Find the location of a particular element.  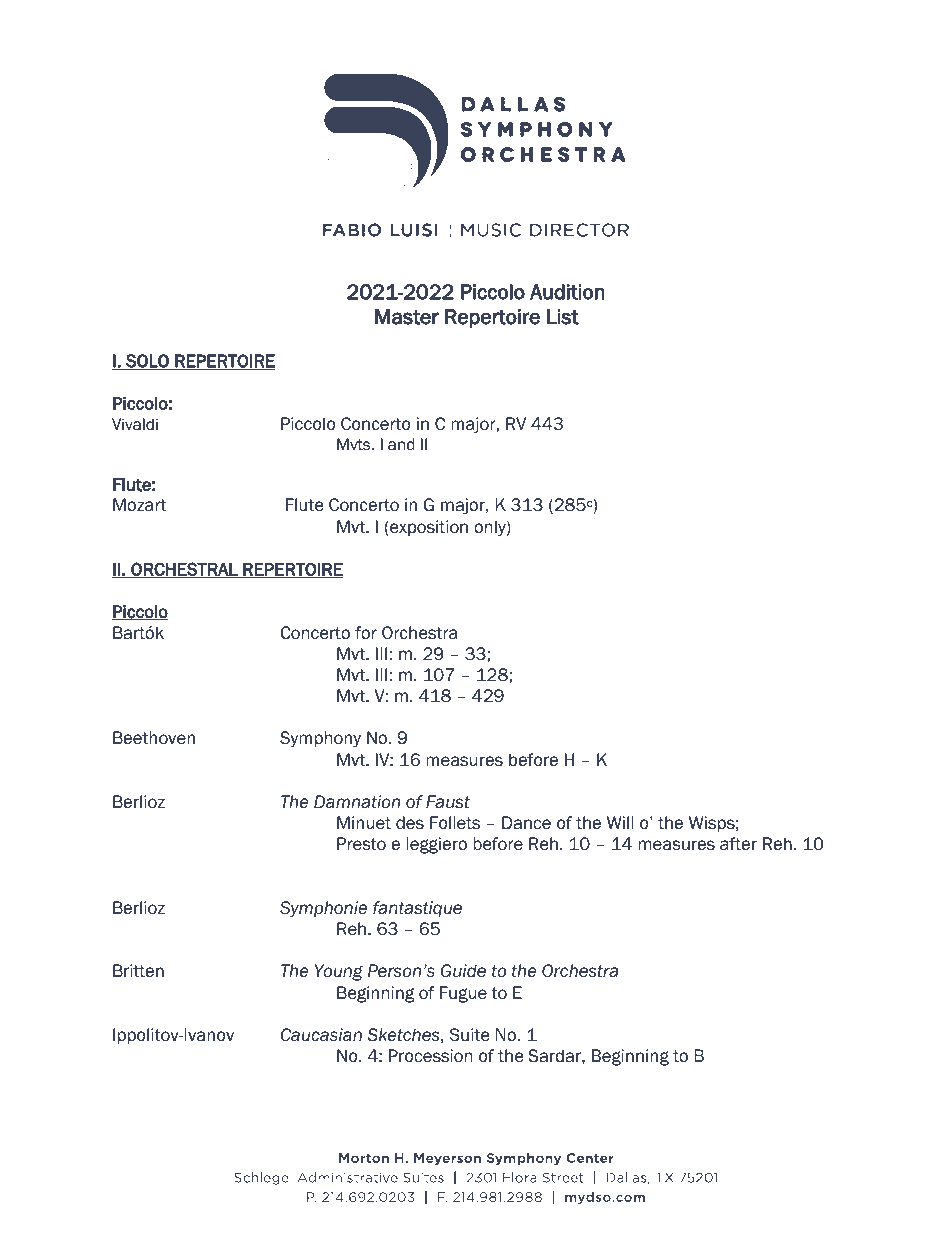

Will is located at coordinates (620, 822).
